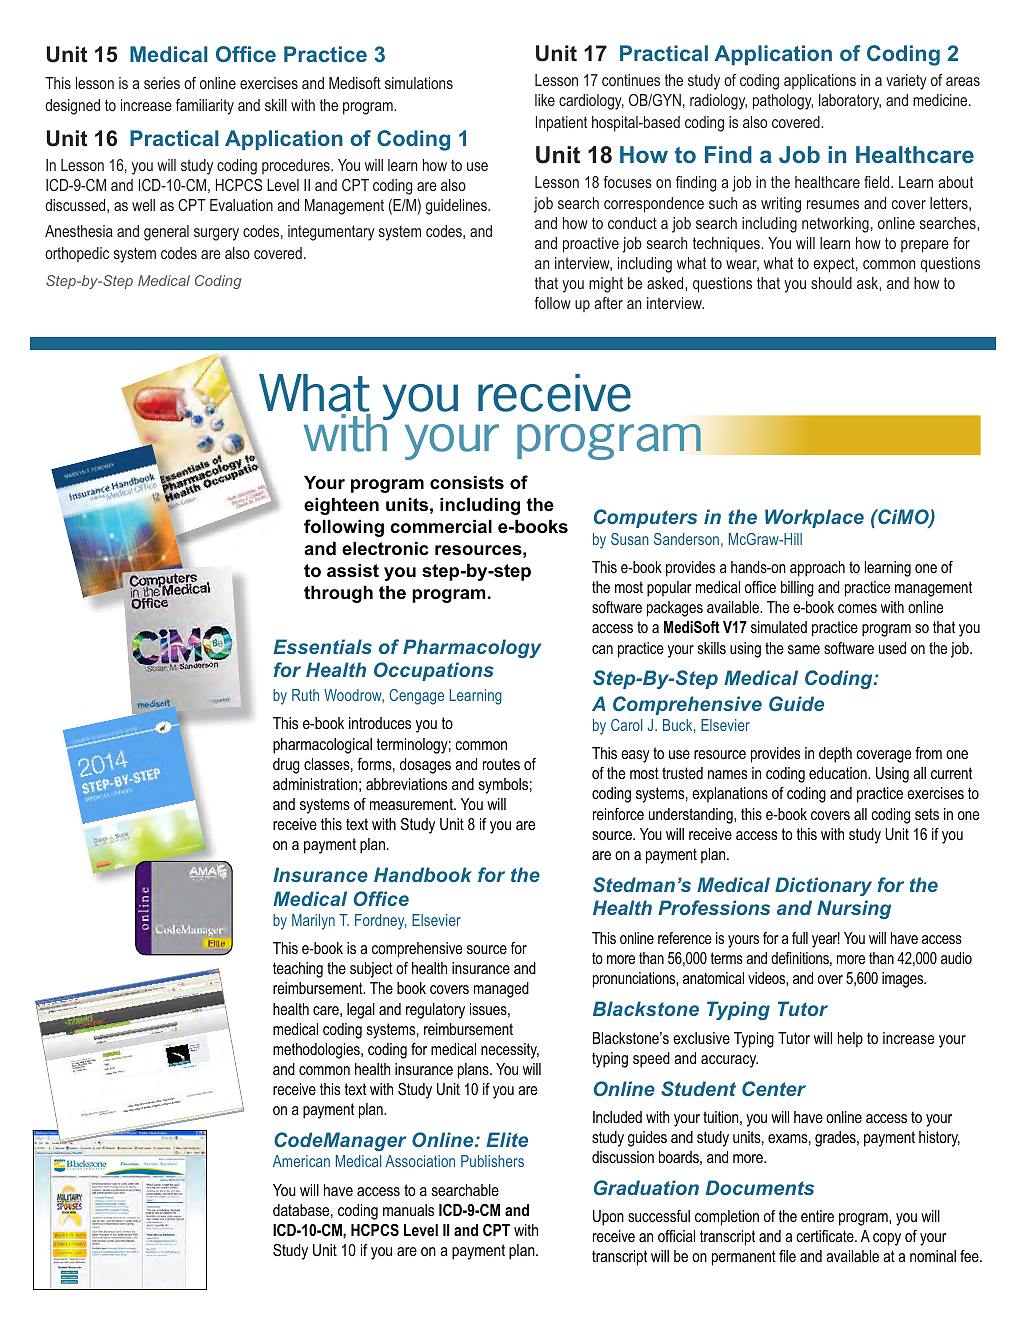 The width and height of the screenshot is (1026, 1328). What do you see at coordinates (831, 283) in the screenshot?
I see `should` at bounding box center [831, 283].
